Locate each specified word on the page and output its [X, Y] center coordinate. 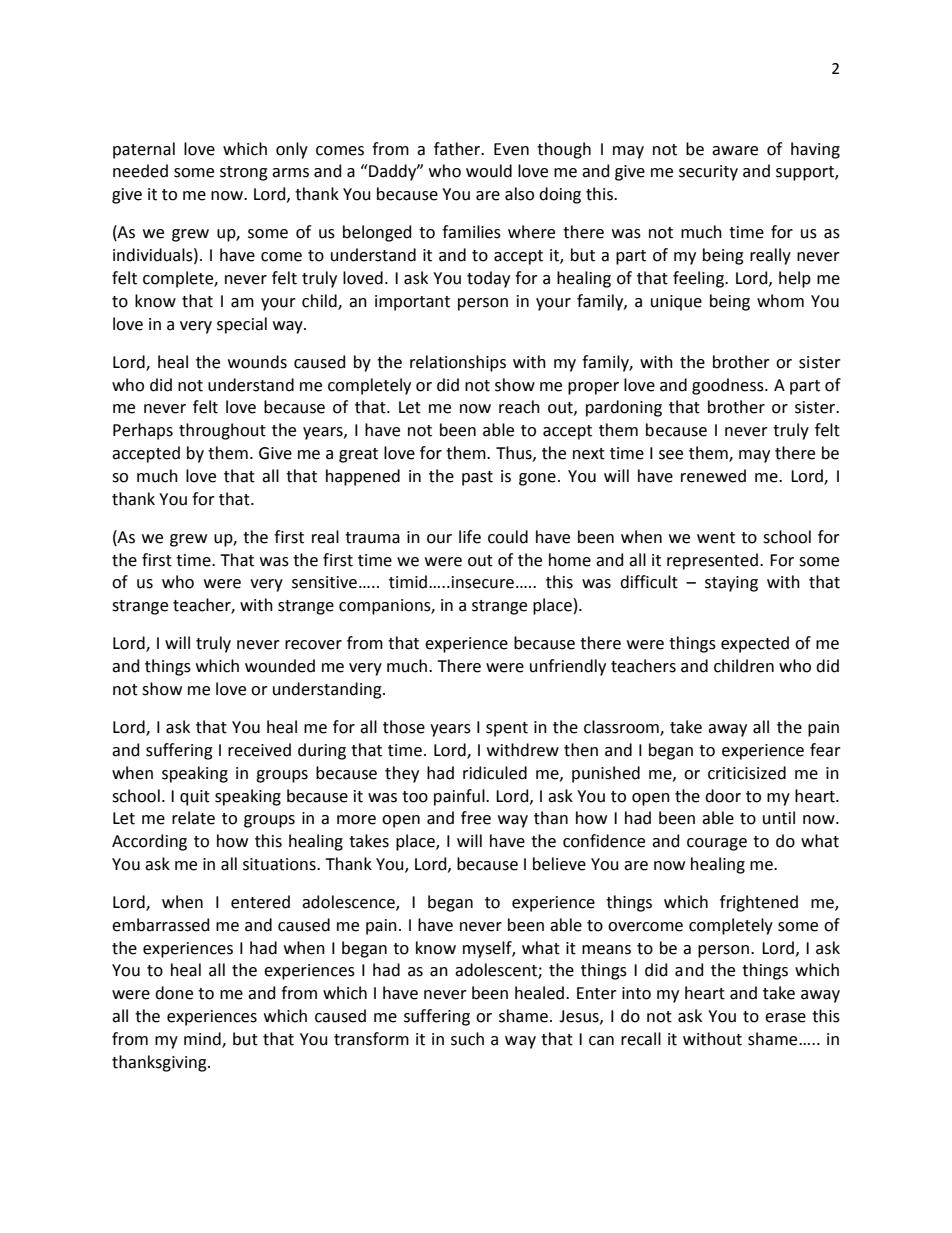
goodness [729, 386]
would [489, 171]
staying [731, 584]
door [723, 796]
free [476, 818]
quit [195, 798]
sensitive [324, 582]
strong [244, 173]
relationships [458, 363]
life [470, 537]
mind [203, 1039]
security [708, 173]
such [467, 1039]
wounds [257, 362]
